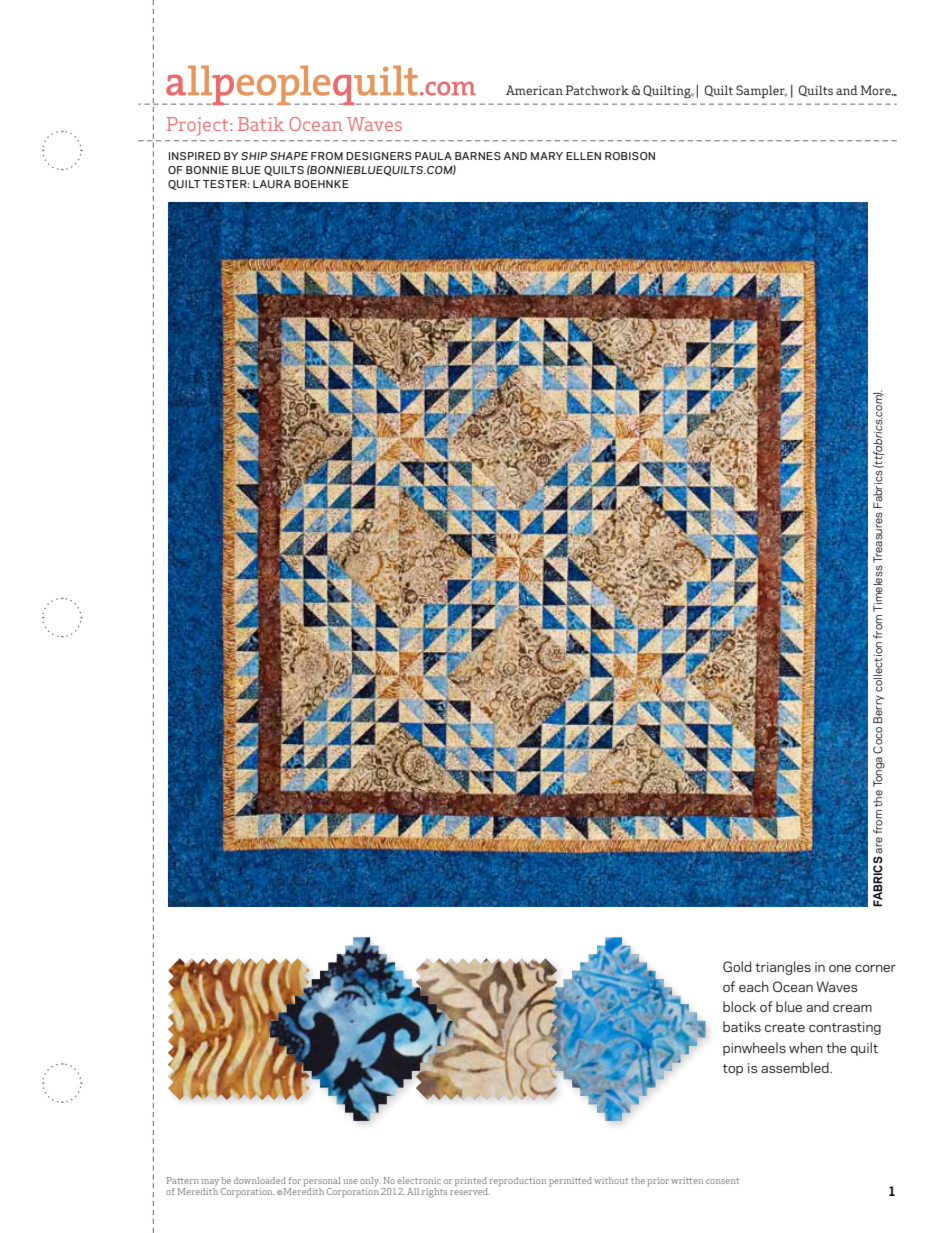 The width and height of the page is (952, 1233). I want to click on Sampler, so click(761, 91).
